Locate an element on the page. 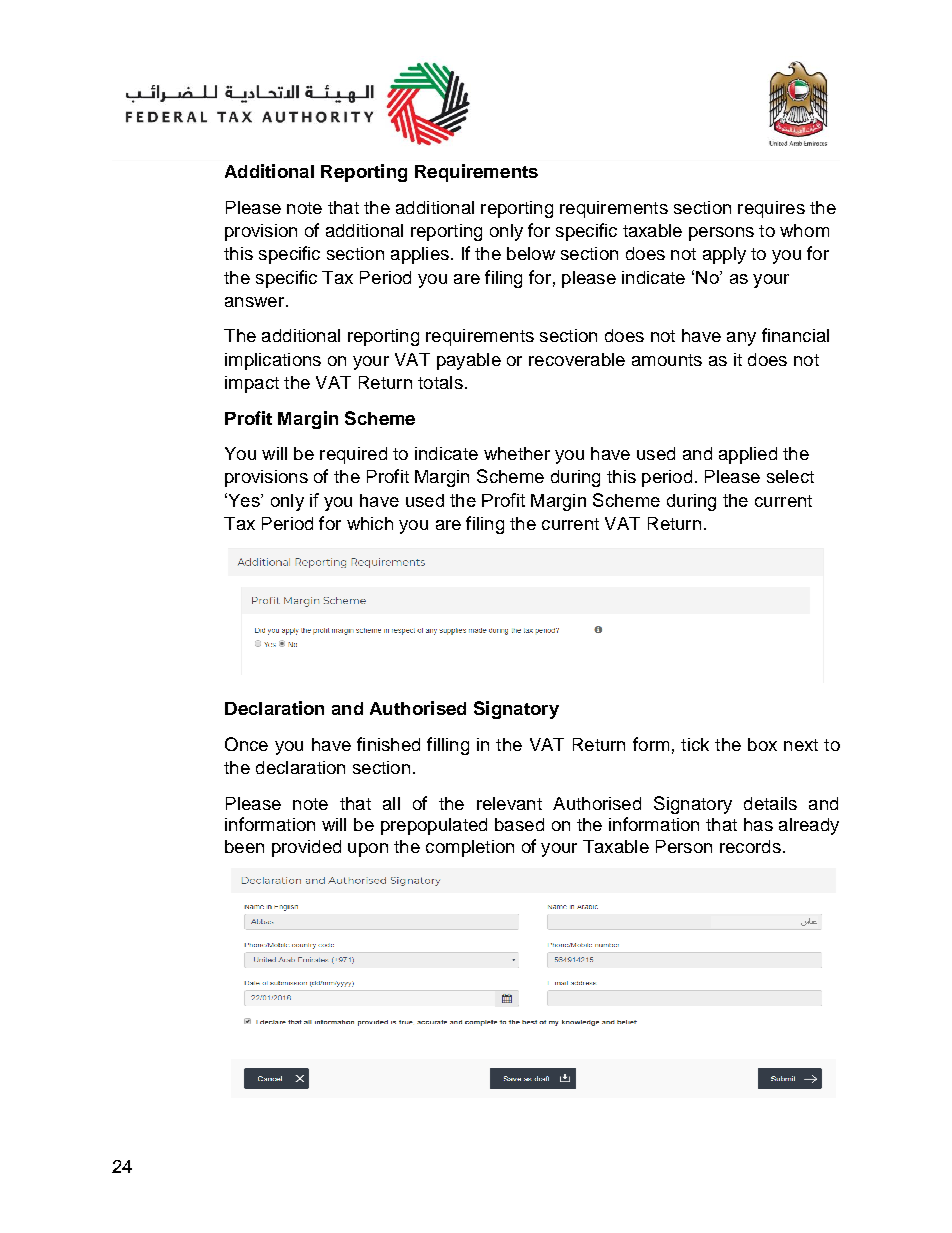 The image size is (952, 1233). which is located at coordinates (370, 523).
